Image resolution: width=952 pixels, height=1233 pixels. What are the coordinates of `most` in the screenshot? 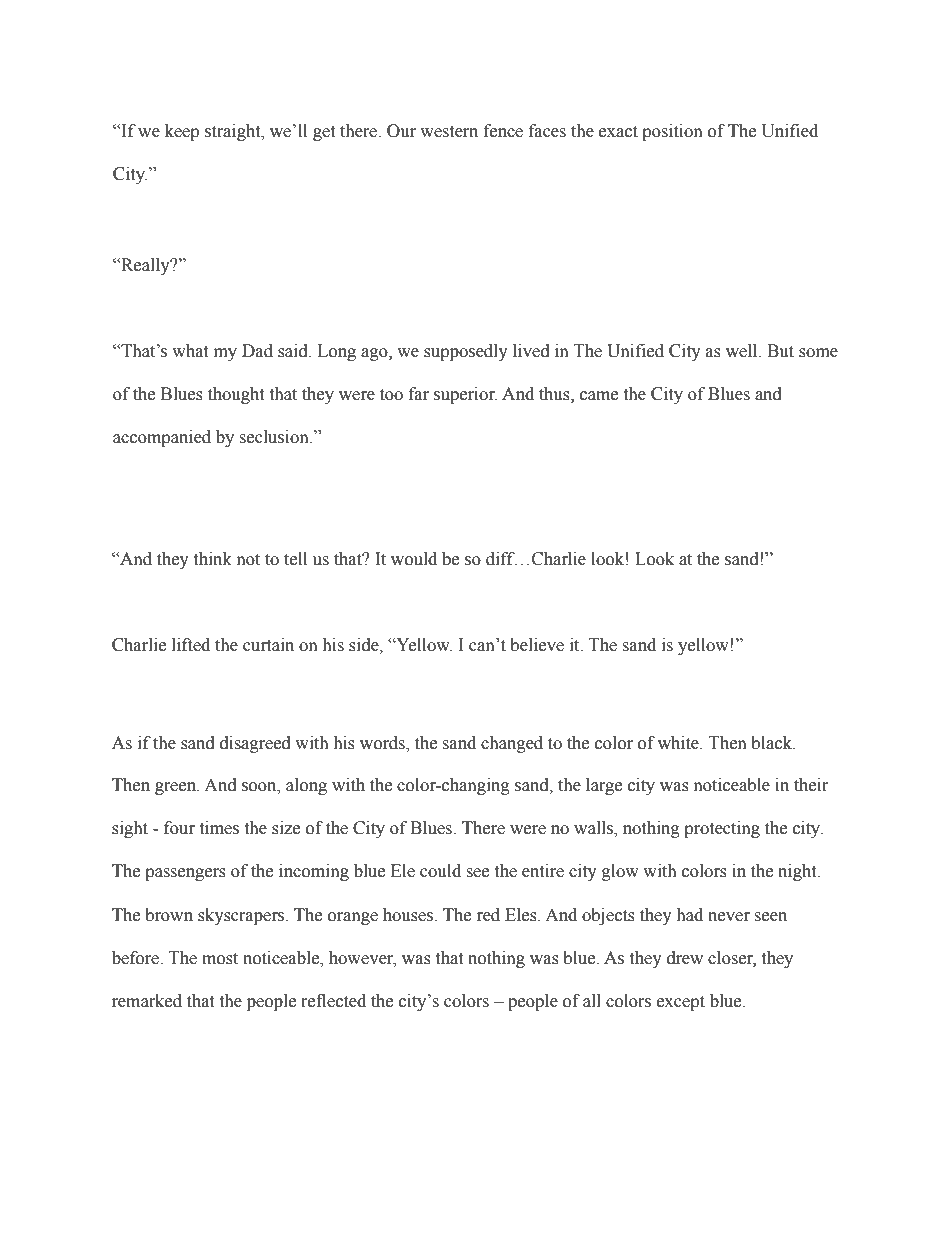 It's located at (220, 959).
